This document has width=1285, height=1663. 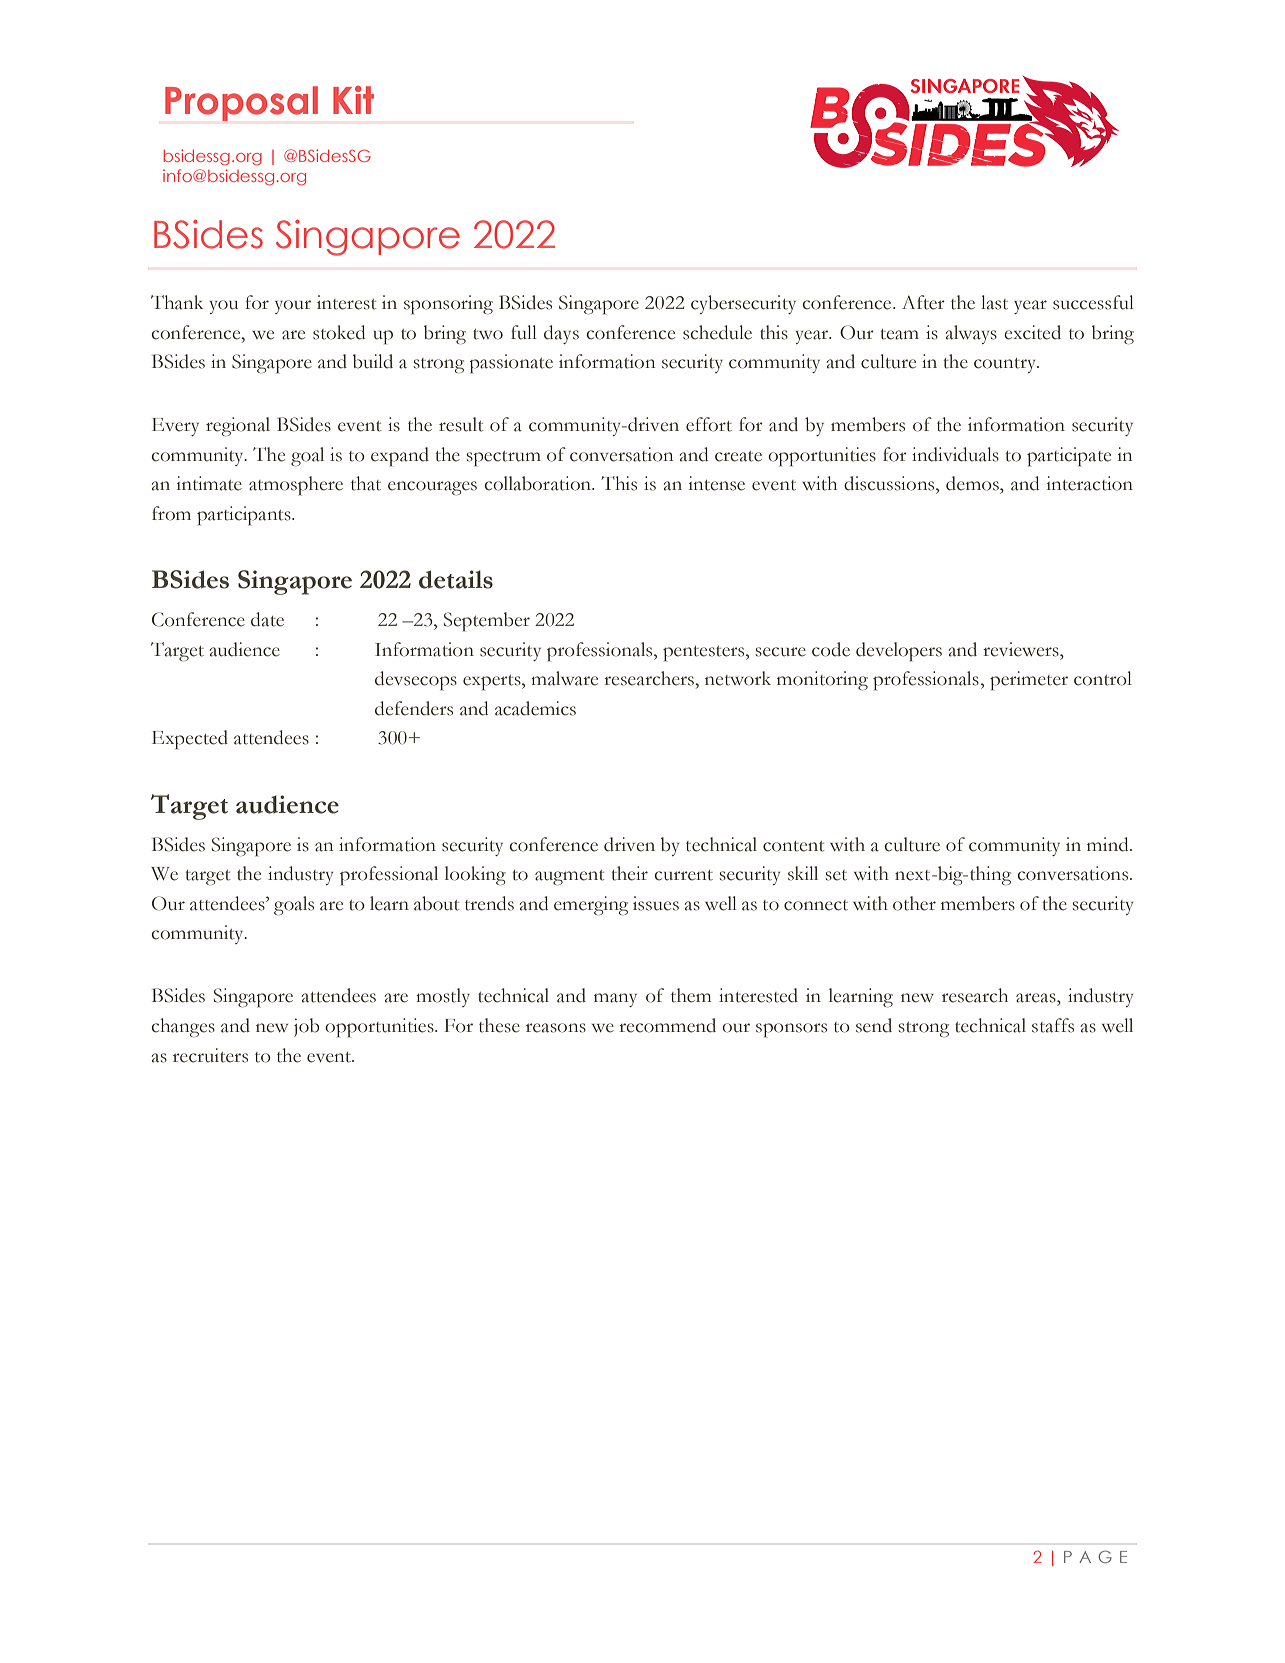 I want to click on date, so click(x=267, y=619).
